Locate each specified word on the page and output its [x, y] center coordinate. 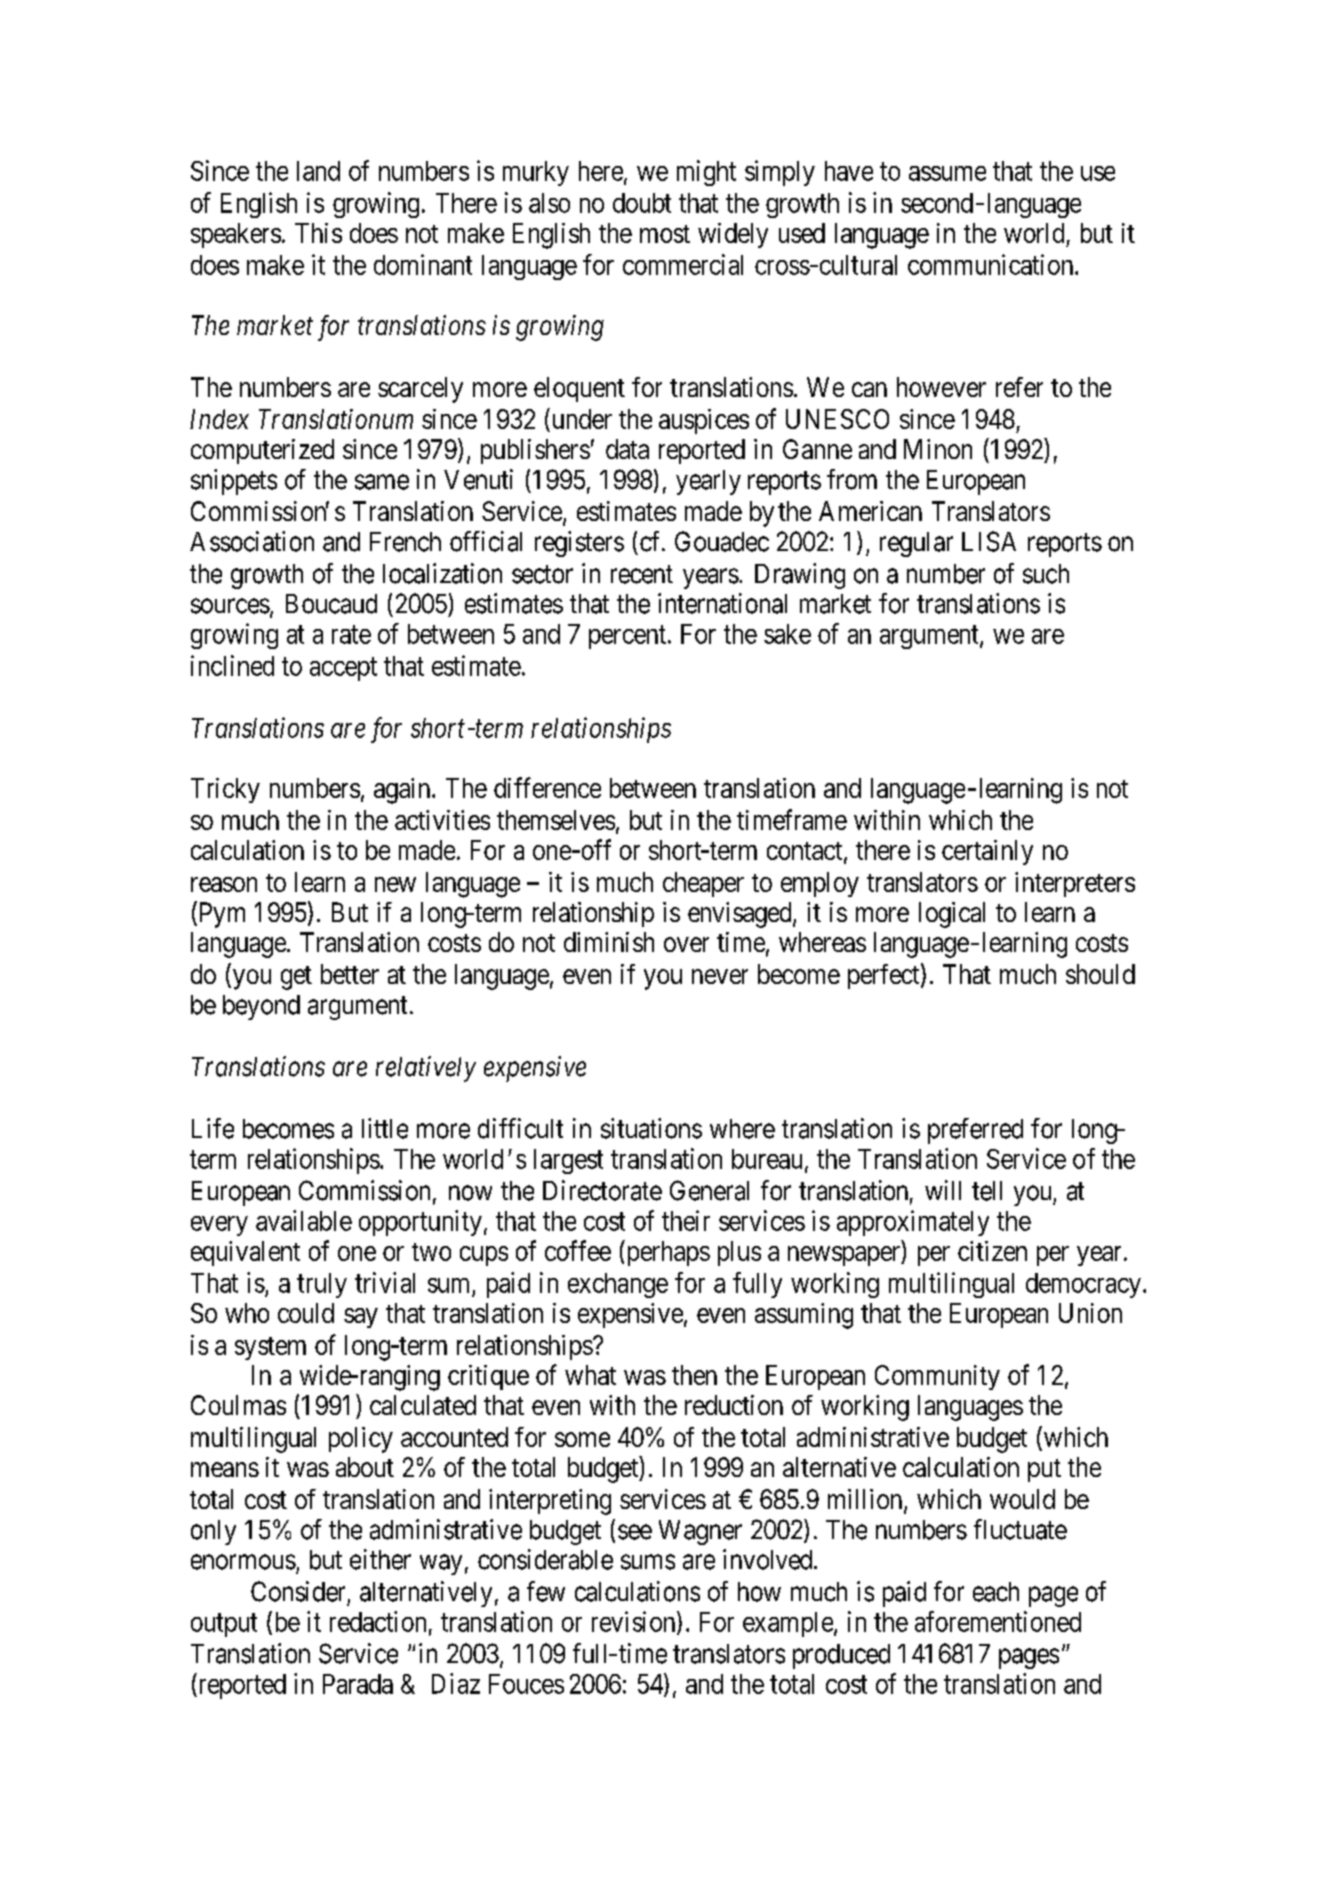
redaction [378, 1621]
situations [651, 1128]
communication [992, 264]
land [318, 171]
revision [635, 1622]
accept [343, 669]
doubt [642, 203]
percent [629, 637]
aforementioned [998, 1621]
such [1046, 574]
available [304, 1220]
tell [987, 1191]
